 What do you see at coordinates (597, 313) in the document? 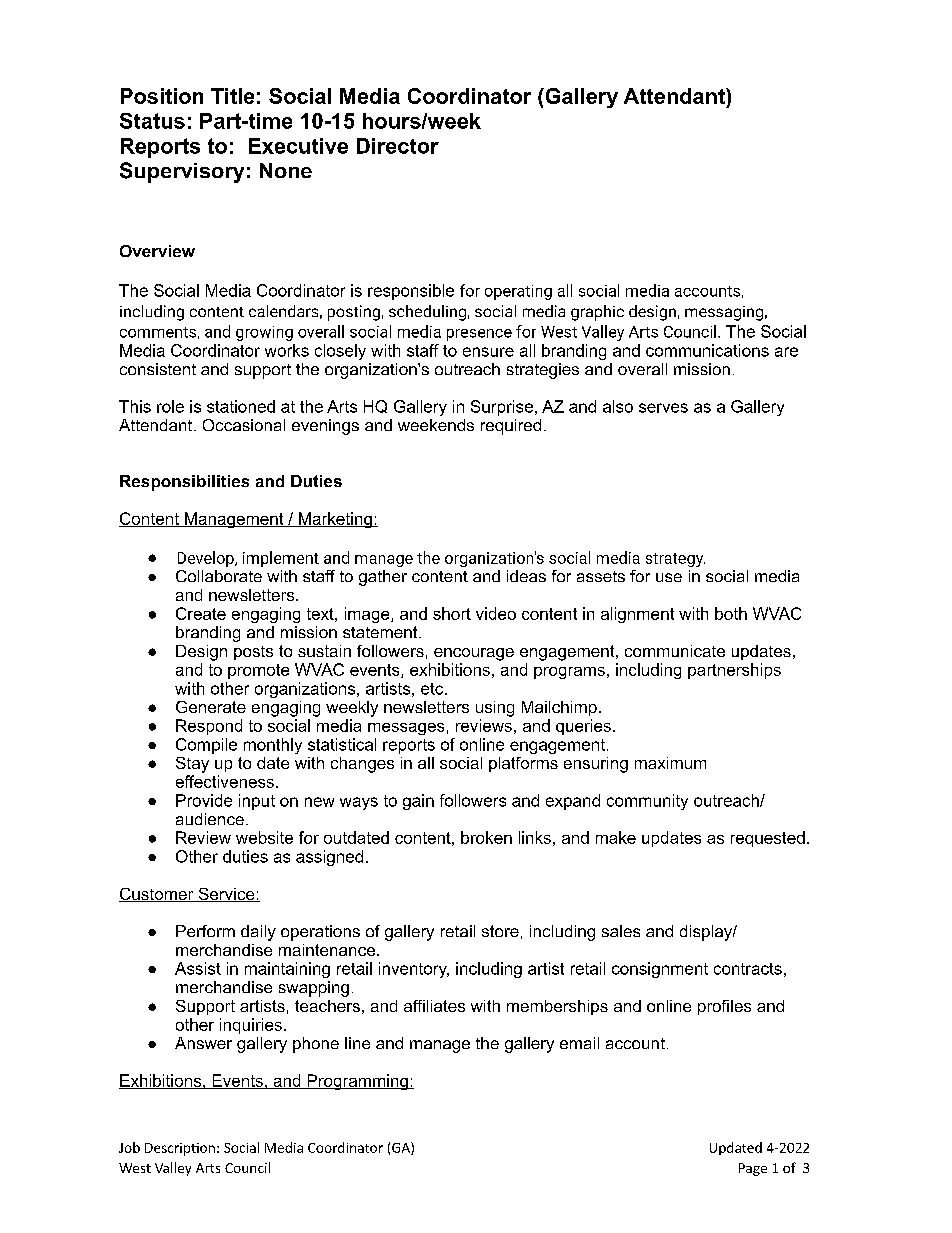
I see `graphic` at bounding box center [597, 313].
